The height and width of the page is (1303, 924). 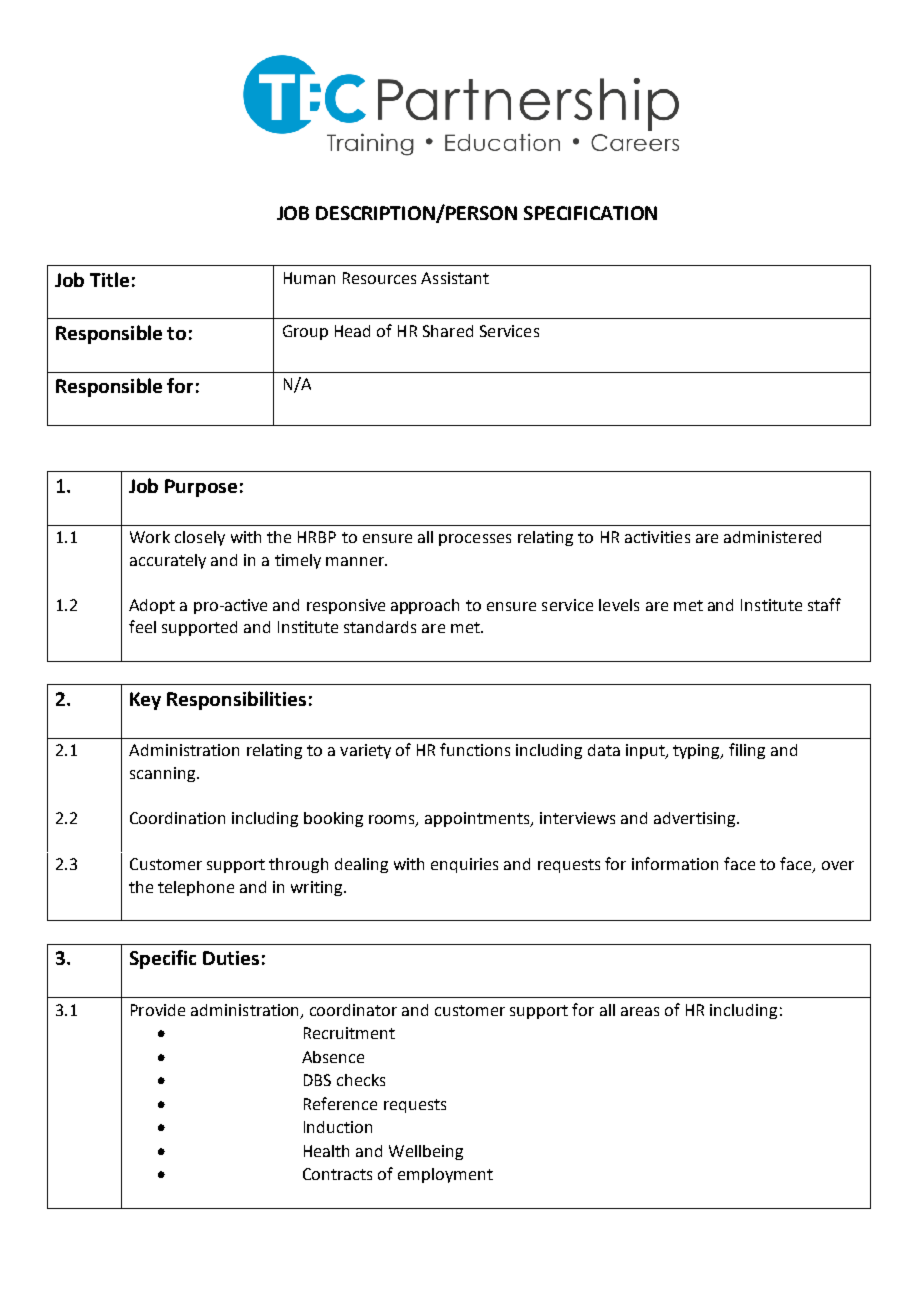 What do you see at coordinates (326, 1151) in the page?
I see `Health` at bounding box center [326, 1151].
